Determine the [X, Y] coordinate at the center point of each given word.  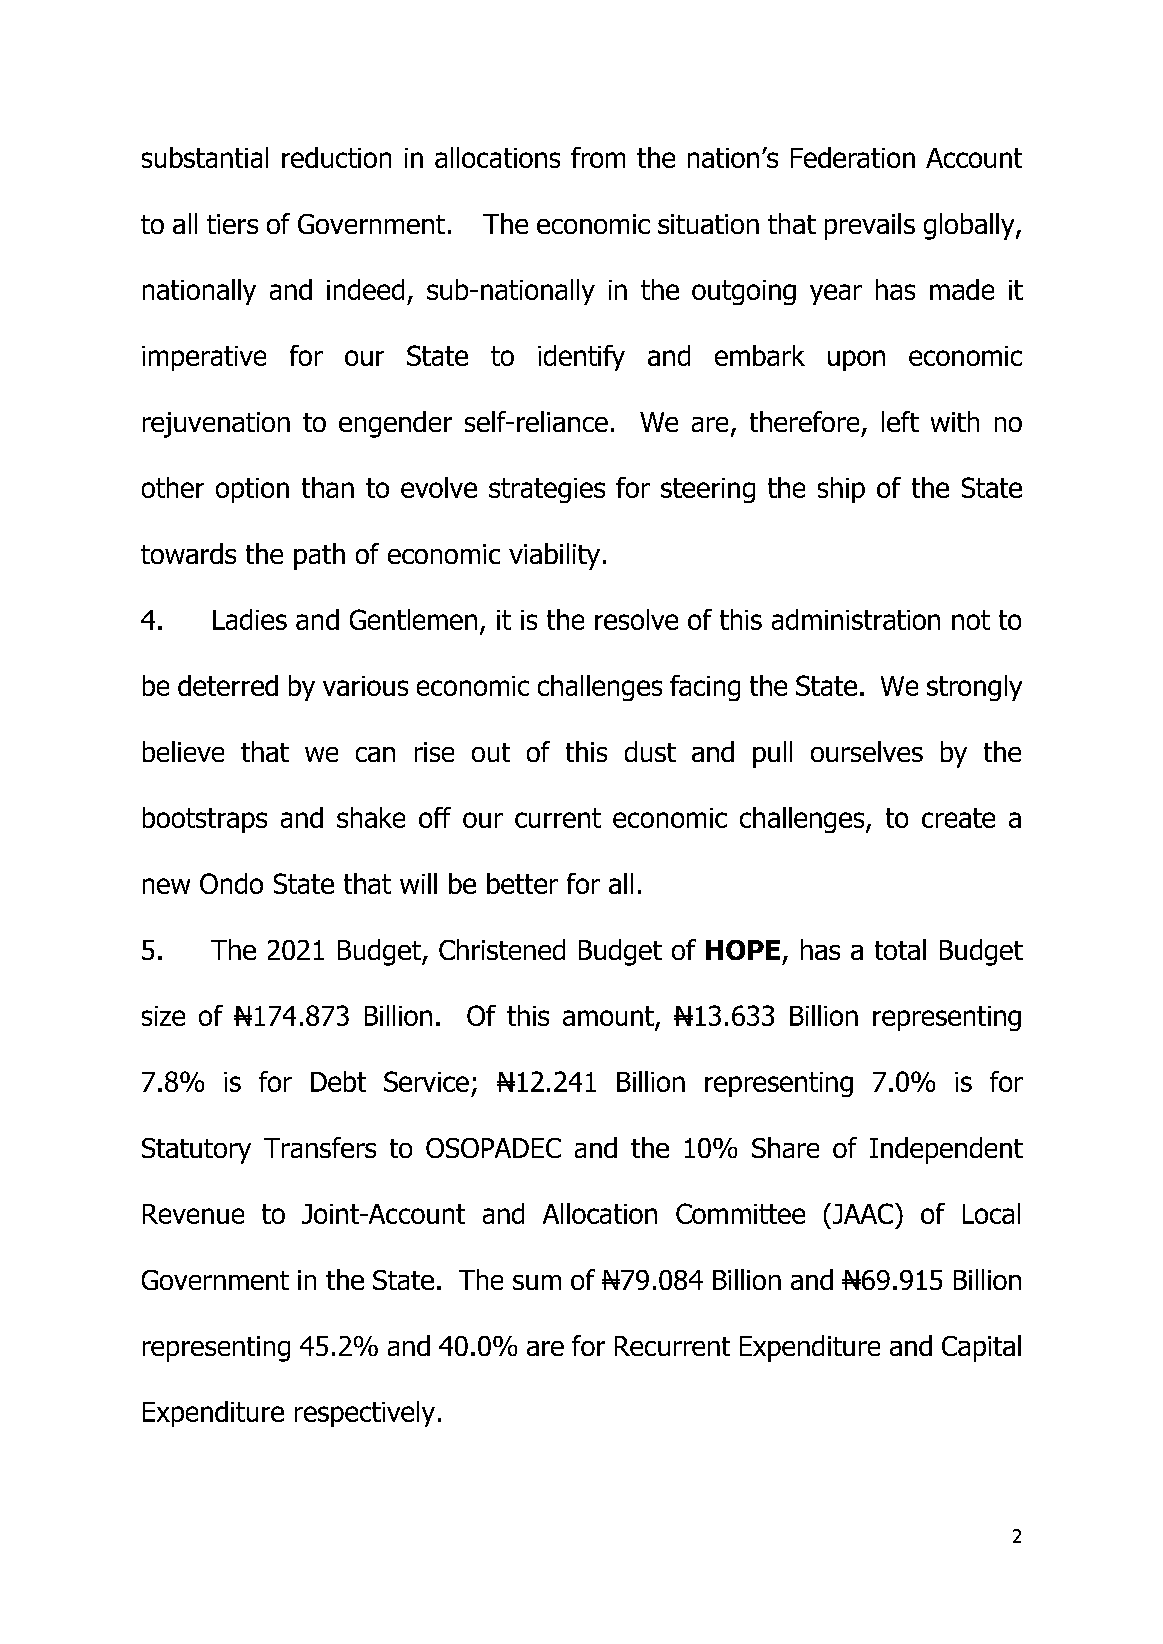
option [252, 490]
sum [537, 1282]
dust [650, 751]
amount [609, 1017]
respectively [365, 1414]
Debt [338, 1081]
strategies [547, 490]
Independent [946, 1150]
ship [841, 490]
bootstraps [205, 820]
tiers [232, 224]
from [598, 157]
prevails [870, 226]
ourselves [867, 751]
